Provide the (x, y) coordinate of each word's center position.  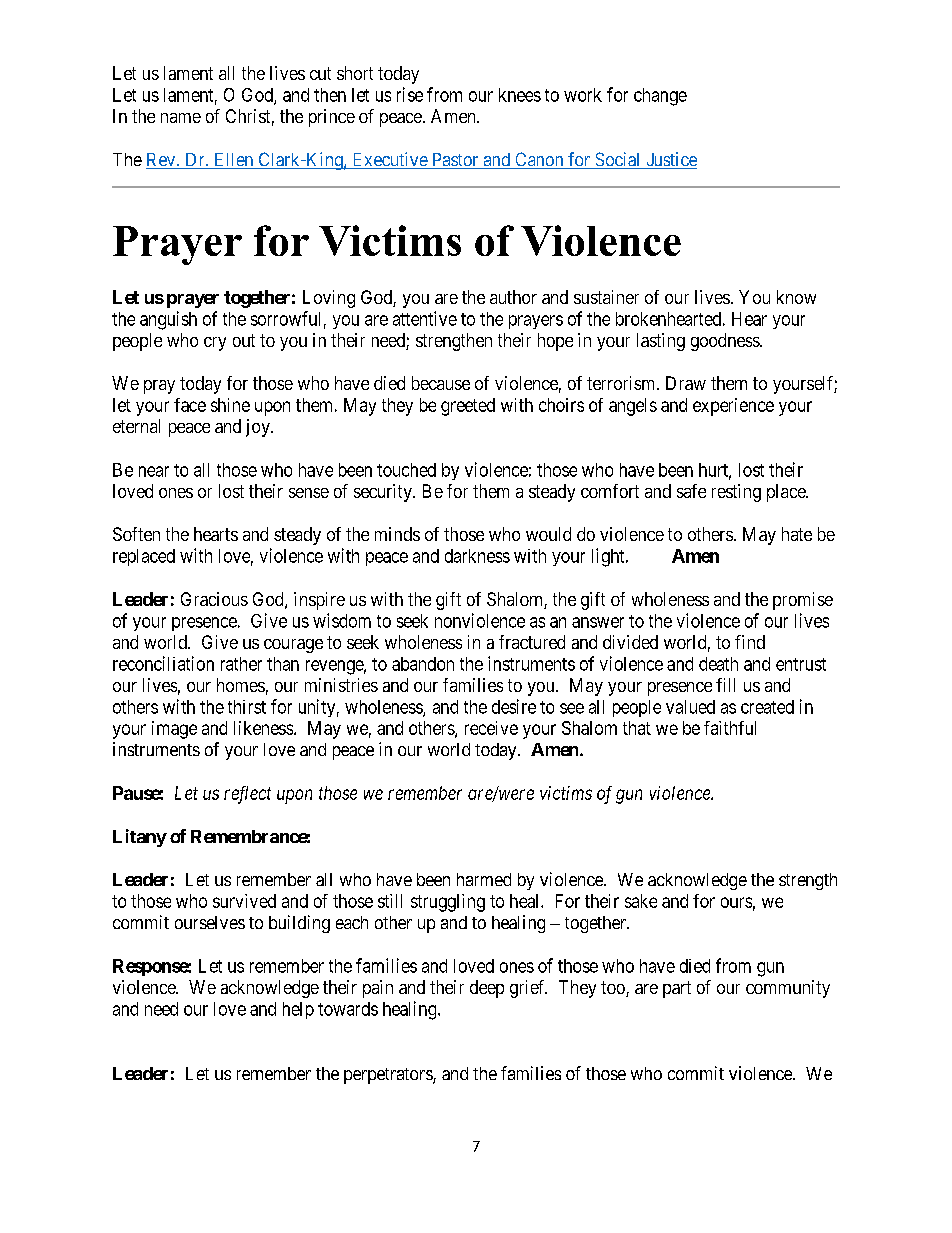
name (181, 118)
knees (520, 95)
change (660, 97)
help (298, 1010)
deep (487, 989)
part (677, 989)
